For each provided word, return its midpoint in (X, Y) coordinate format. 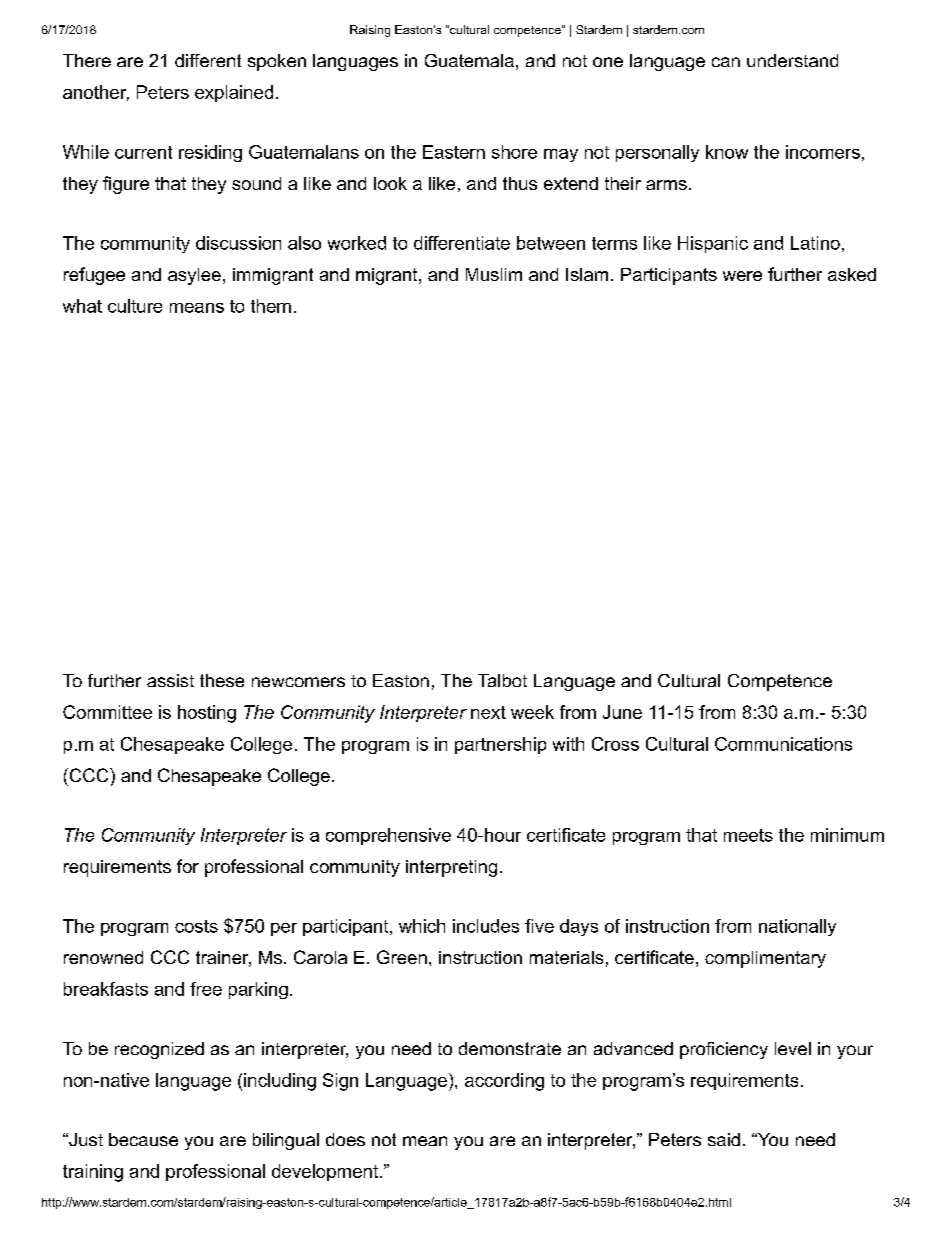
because (143, 1139)
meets (748, 835)
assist (170, 680)
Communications (783, 744)
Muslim (494, 274)
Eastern (454, 152)
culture (135, 306)
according (504, 1082)
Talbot (502, 680)
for (188, 866)
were (742, 276)
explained (234, 93)
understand (792, 60)
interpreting (451, 868)
